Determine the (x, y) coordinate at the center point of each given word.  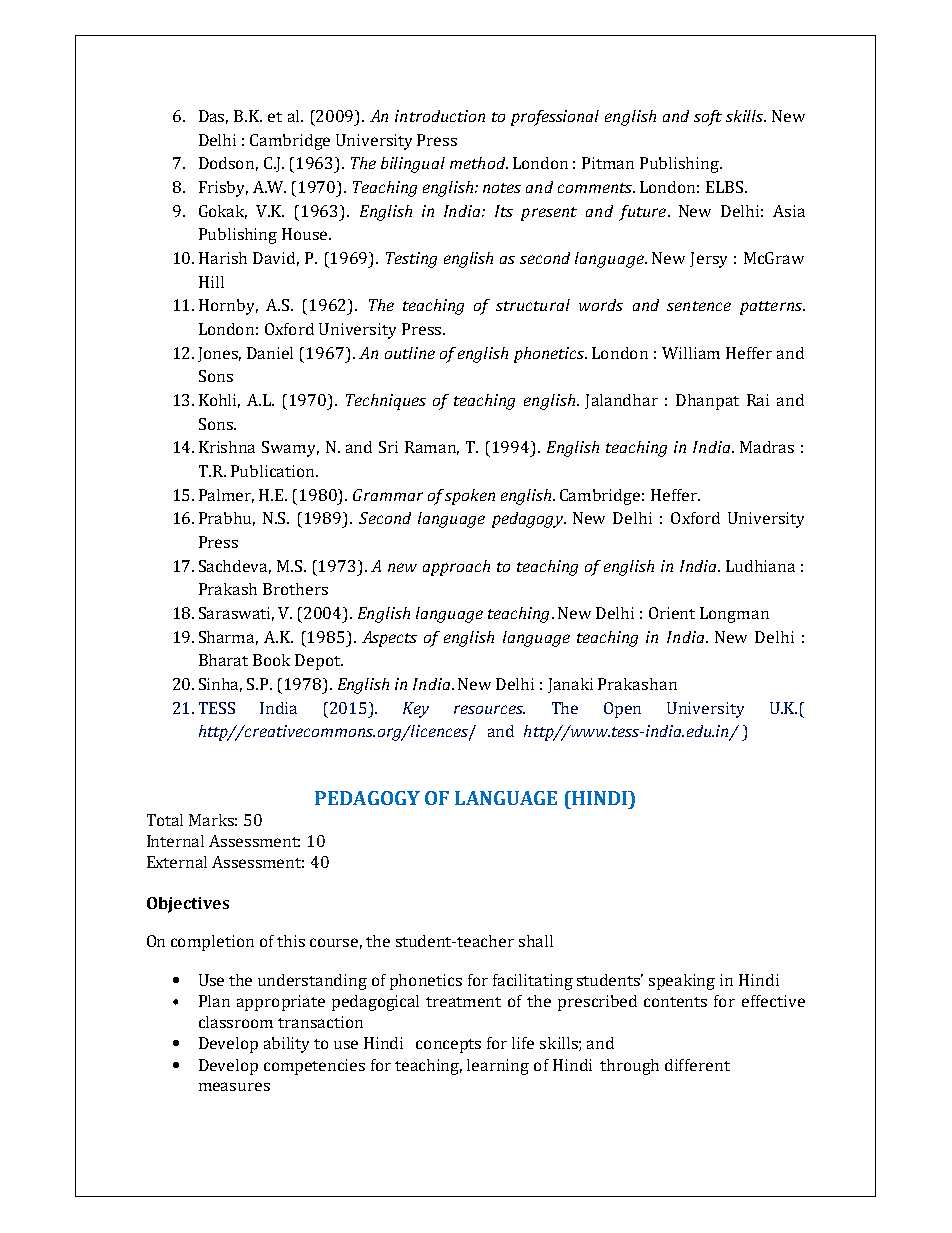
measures (234, 1086)
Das (213, 117)
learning (498, 1067)
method (478, 163)
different (697, 1065)
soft (708, 118)
